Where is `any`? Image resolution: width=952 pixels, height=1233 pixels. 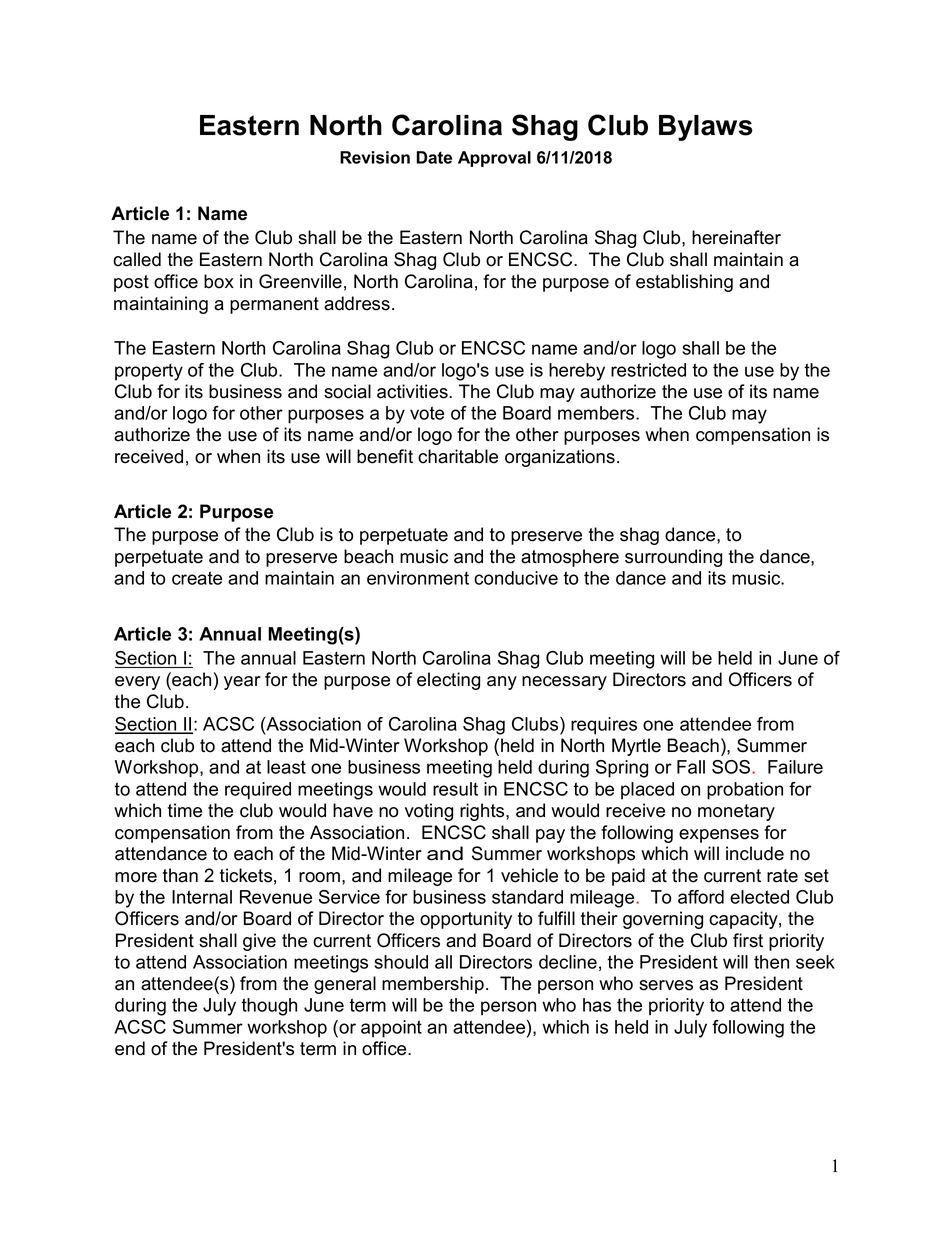 any is located at coordinates (502, 683).
